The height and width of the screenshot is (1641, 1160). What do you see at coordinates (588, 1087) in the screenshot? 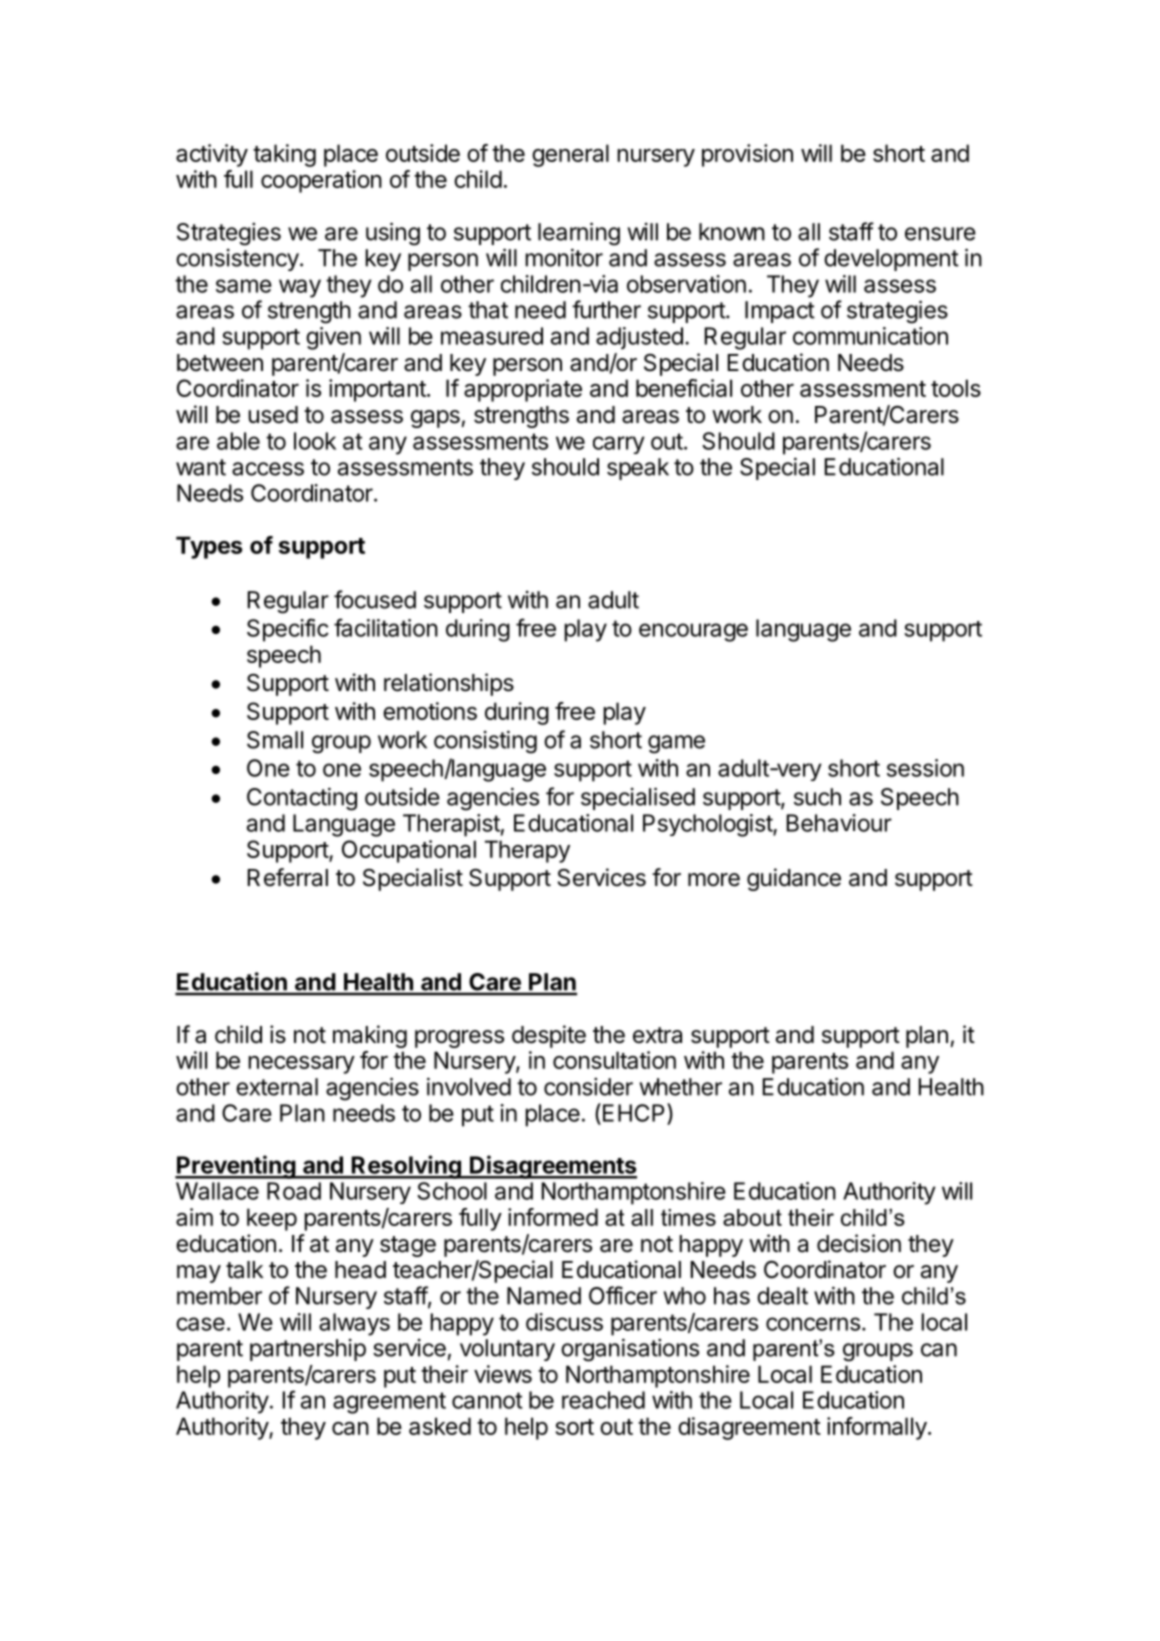
I see `consider` at bounding box center [588, 1087].
